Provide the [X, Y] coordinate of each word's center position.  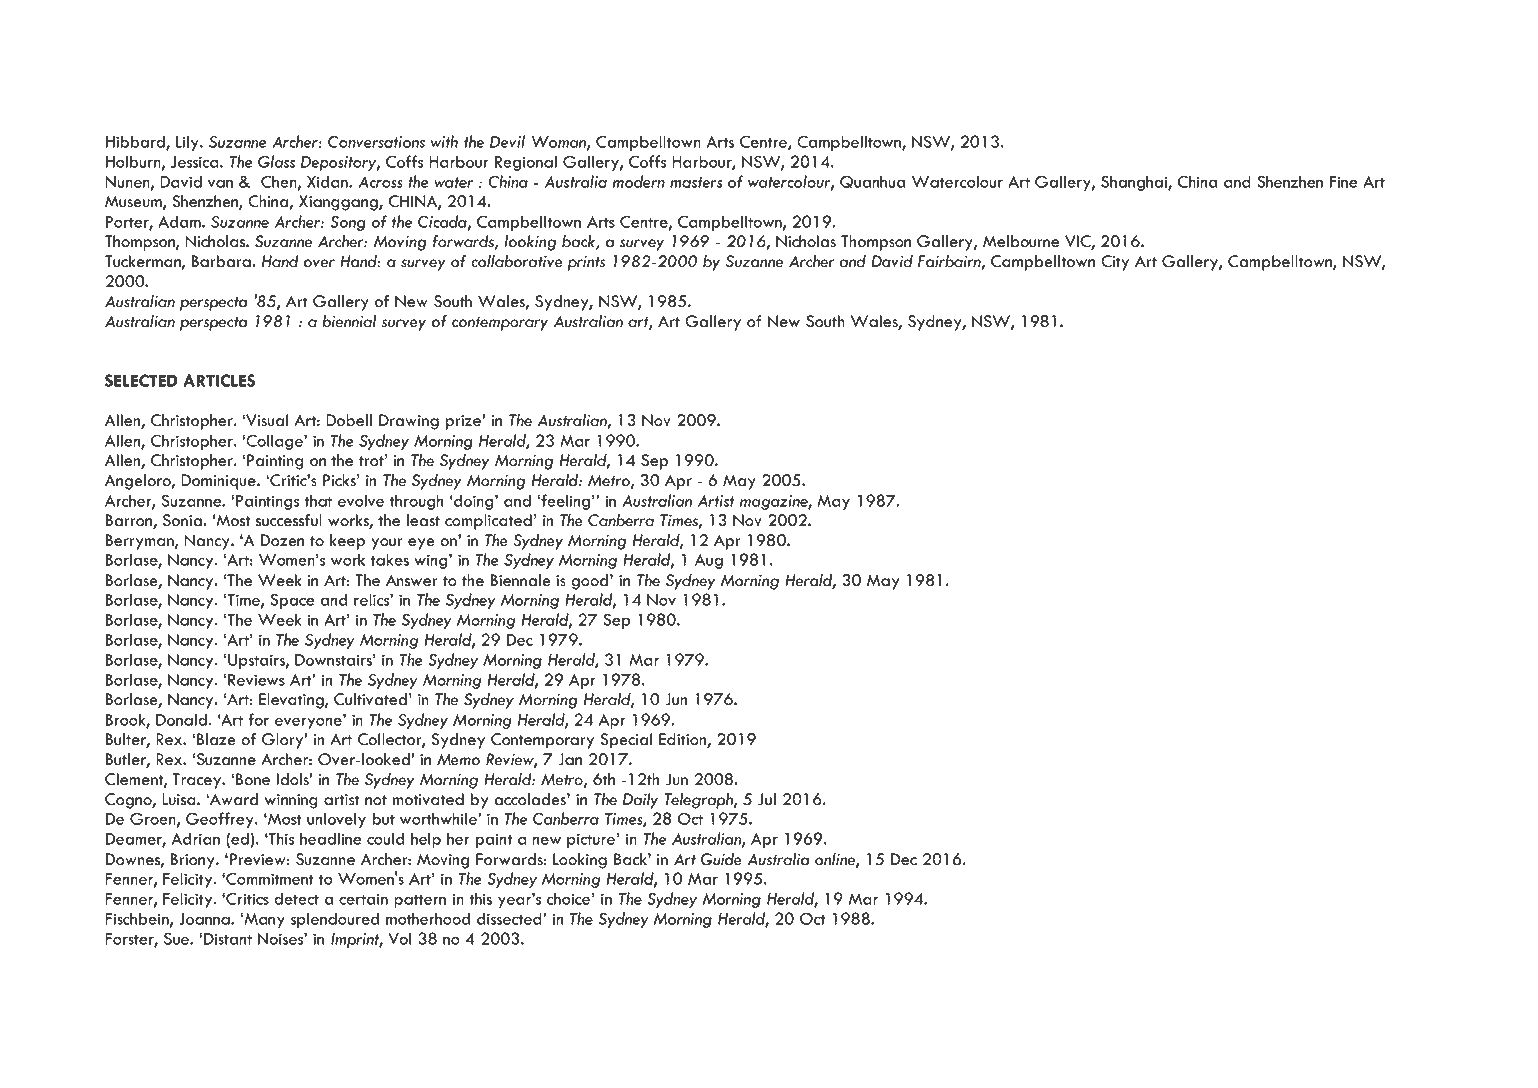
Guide [721, 859]
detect [296, 898]
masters [696, 182]
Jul [767, 799]
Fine [1344, 182]
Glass [276, 161]
